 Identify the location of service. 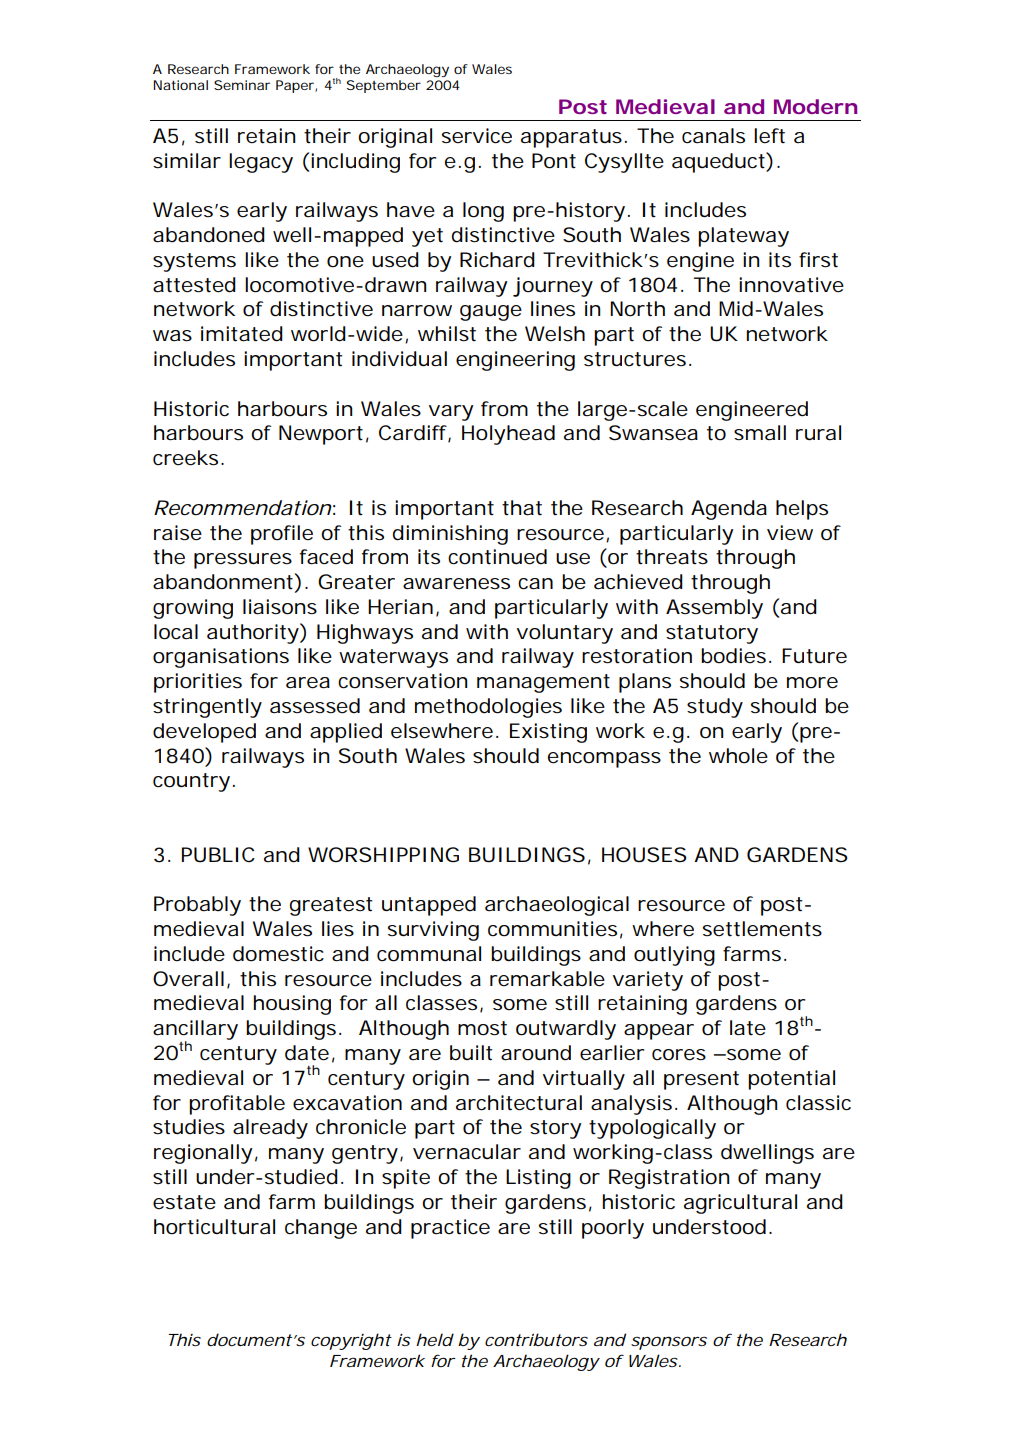
(477, 136).
